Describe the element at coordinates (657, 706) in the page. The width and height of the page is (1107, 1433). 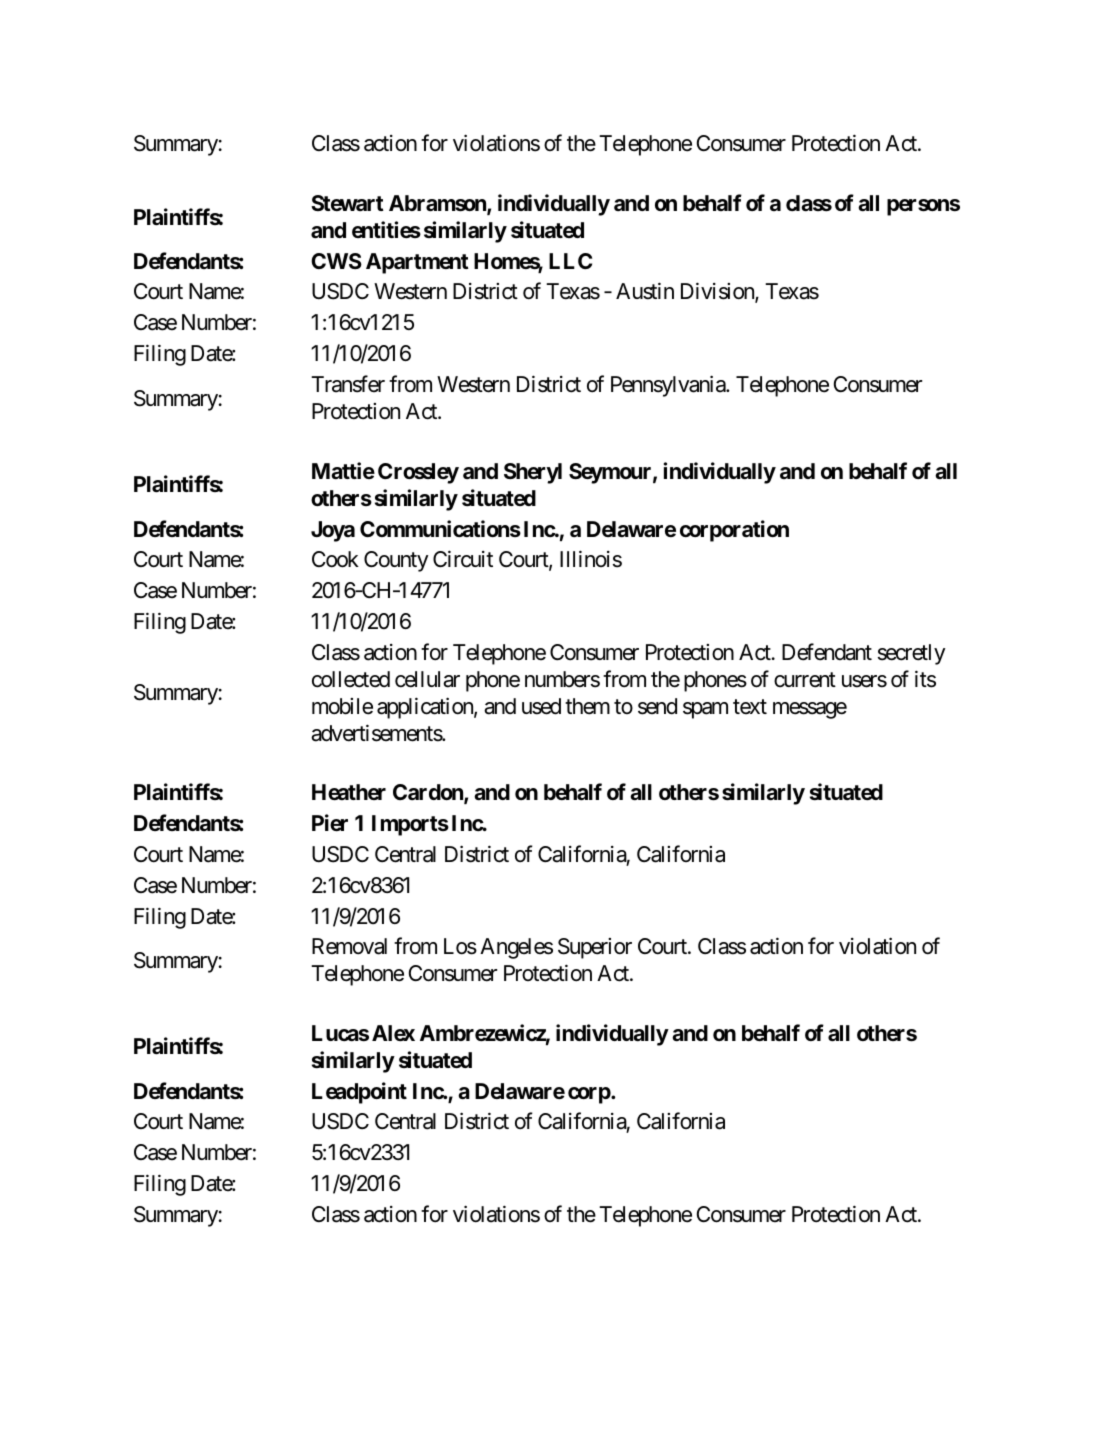
I see `send` at that location.
